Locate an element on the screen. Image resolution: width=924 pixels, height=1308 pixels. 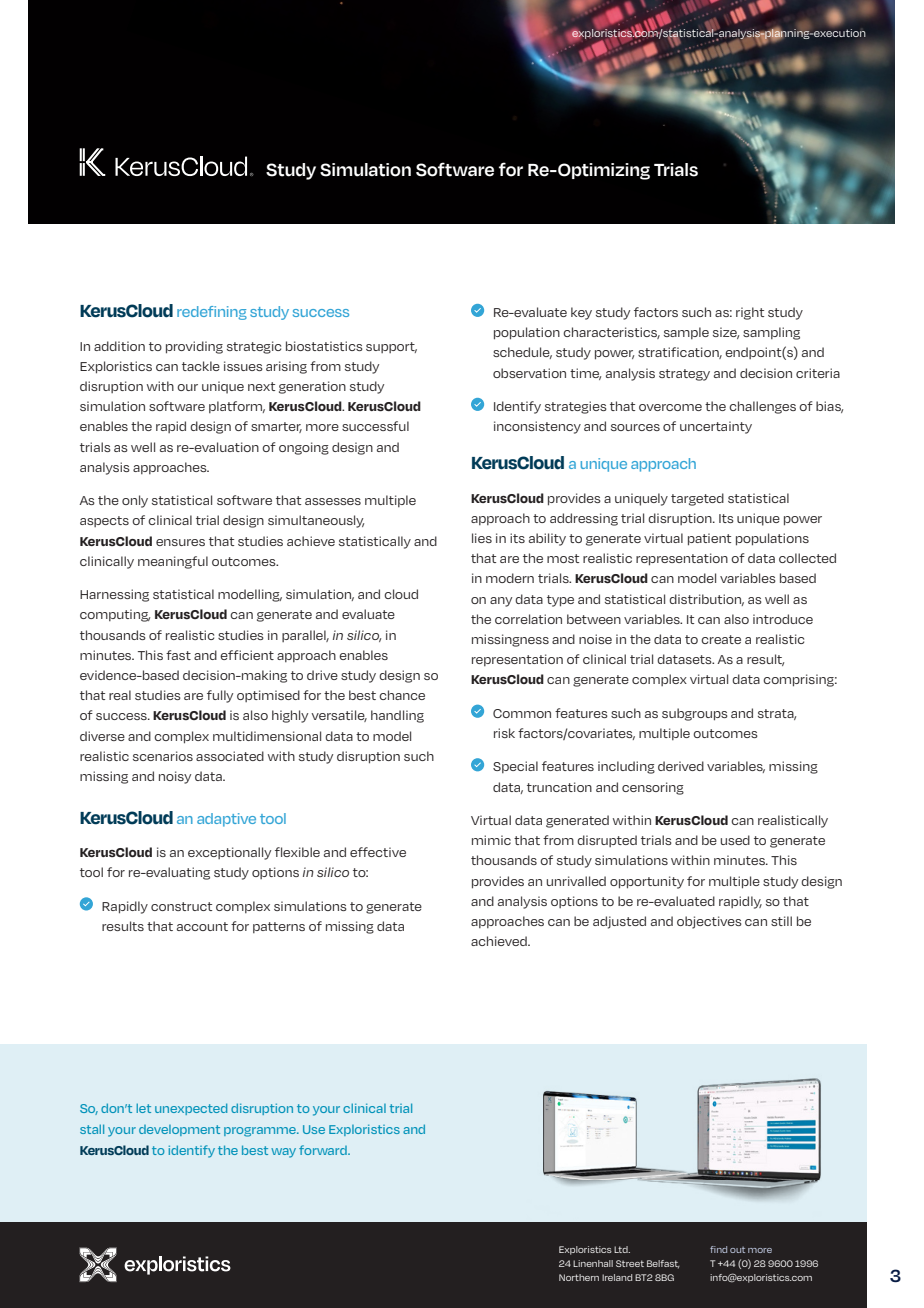
development is located at coordinates (179, 1130).
